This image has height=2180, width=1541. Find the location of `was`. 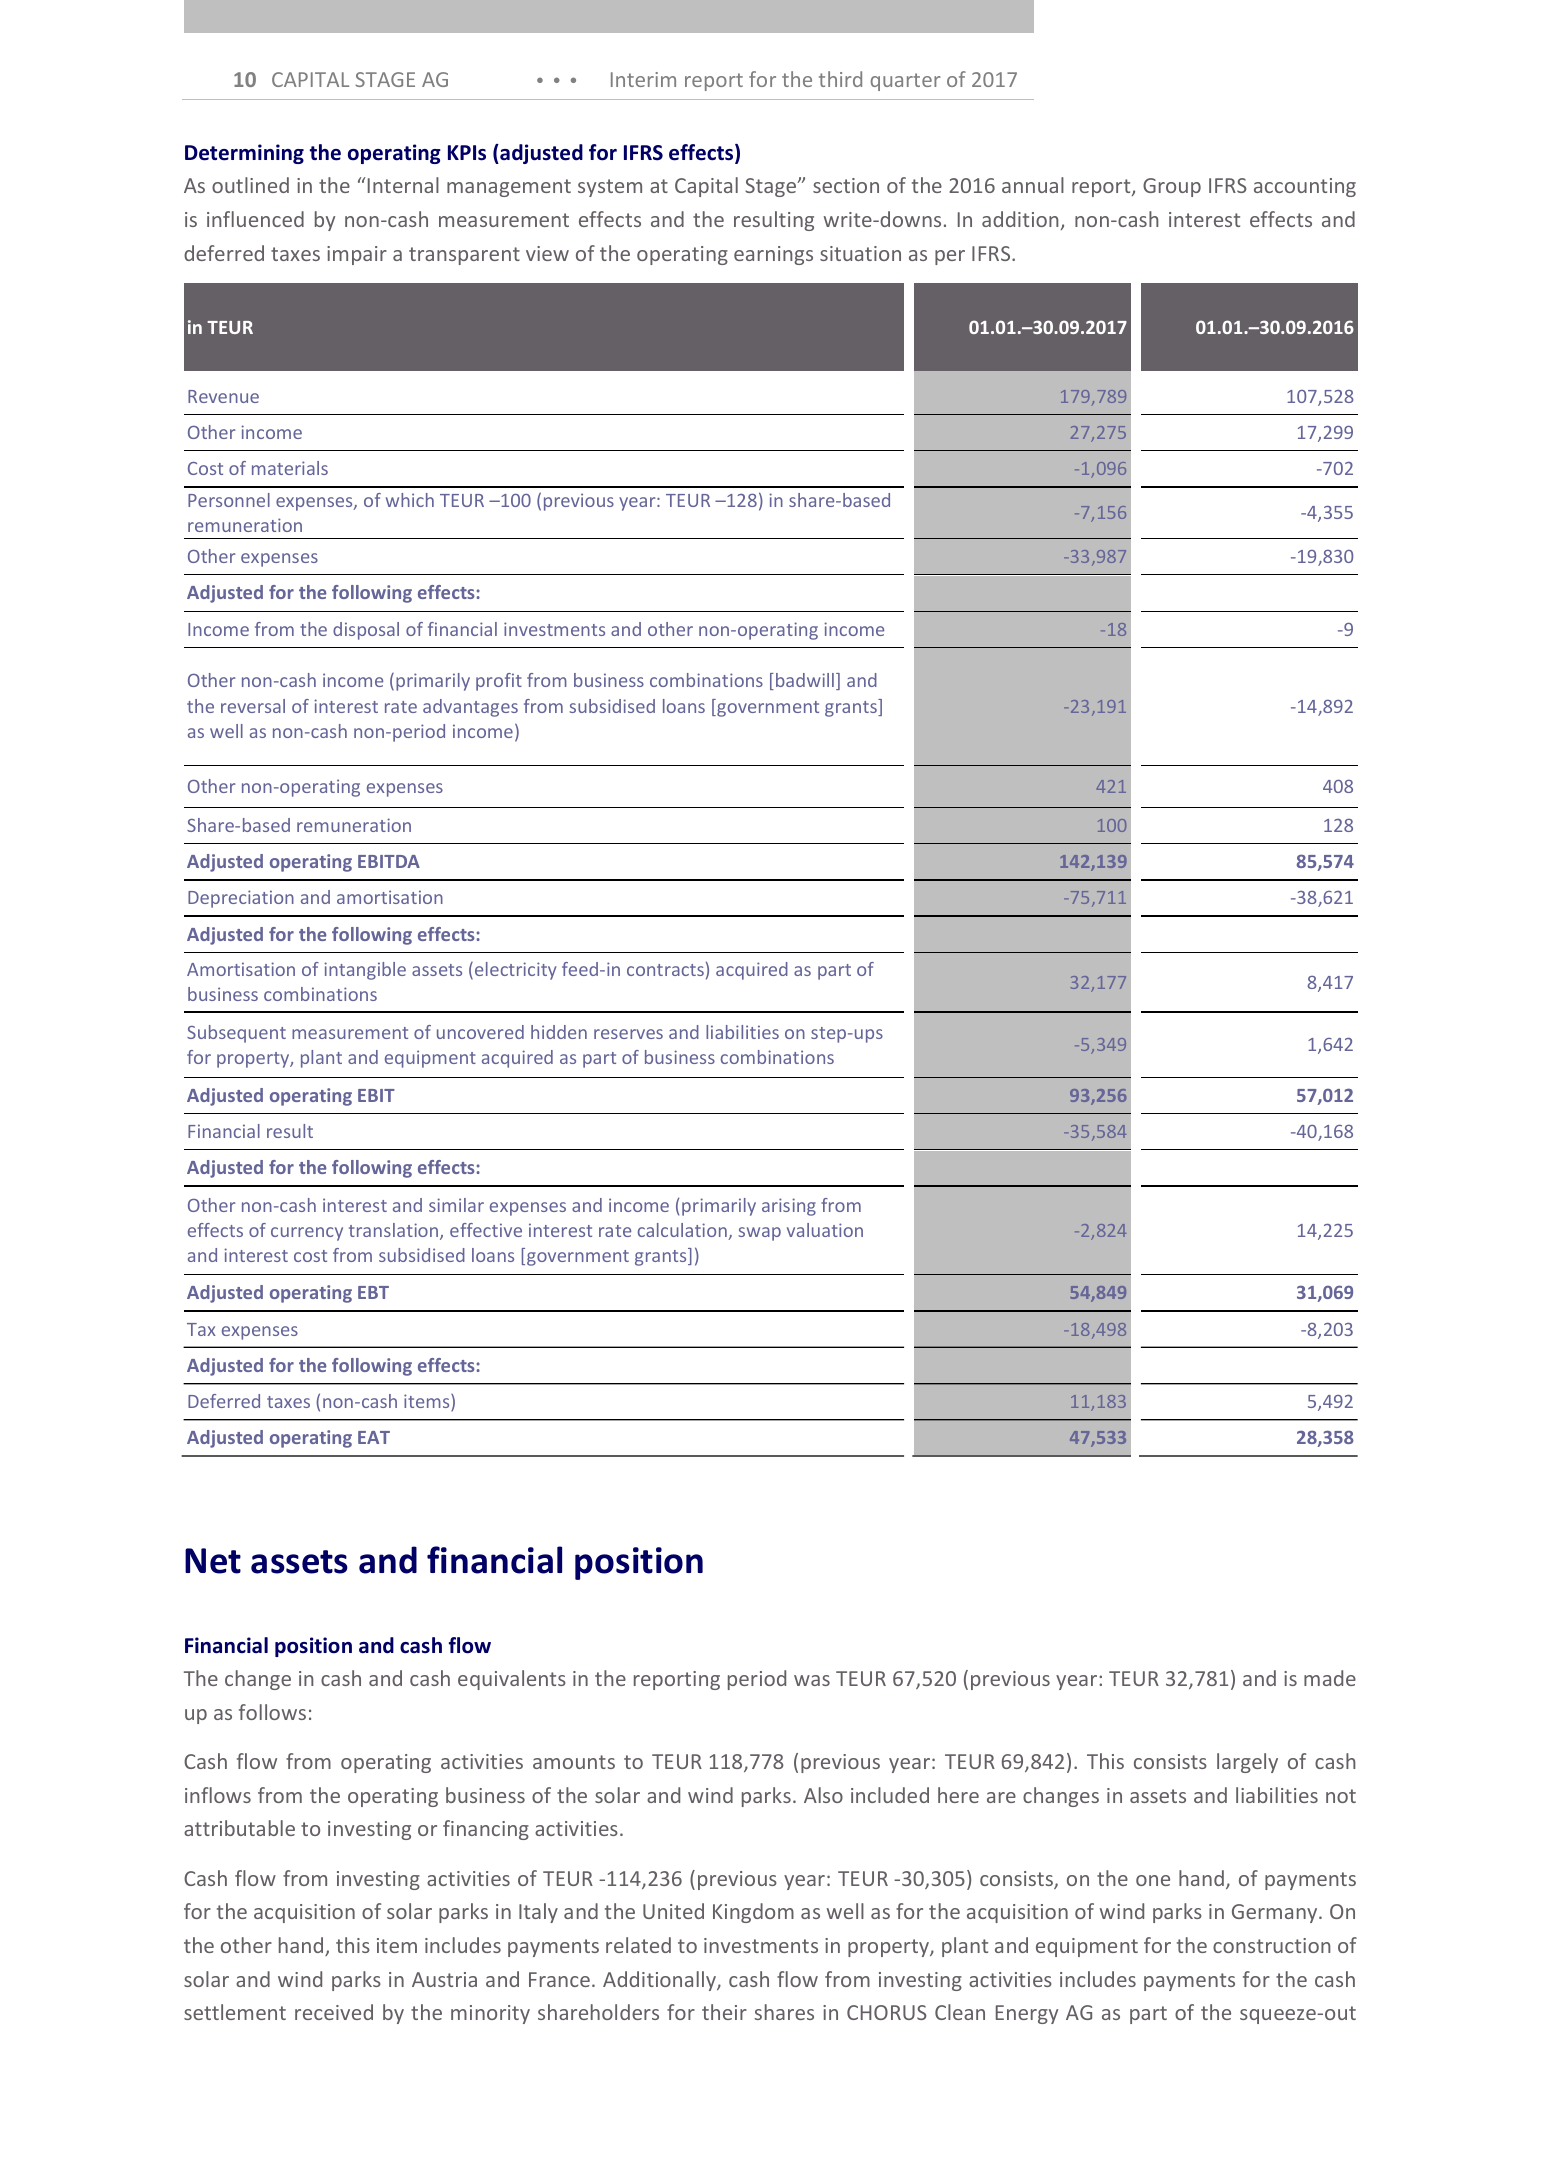

was is located at coordinates (812, 1680).
